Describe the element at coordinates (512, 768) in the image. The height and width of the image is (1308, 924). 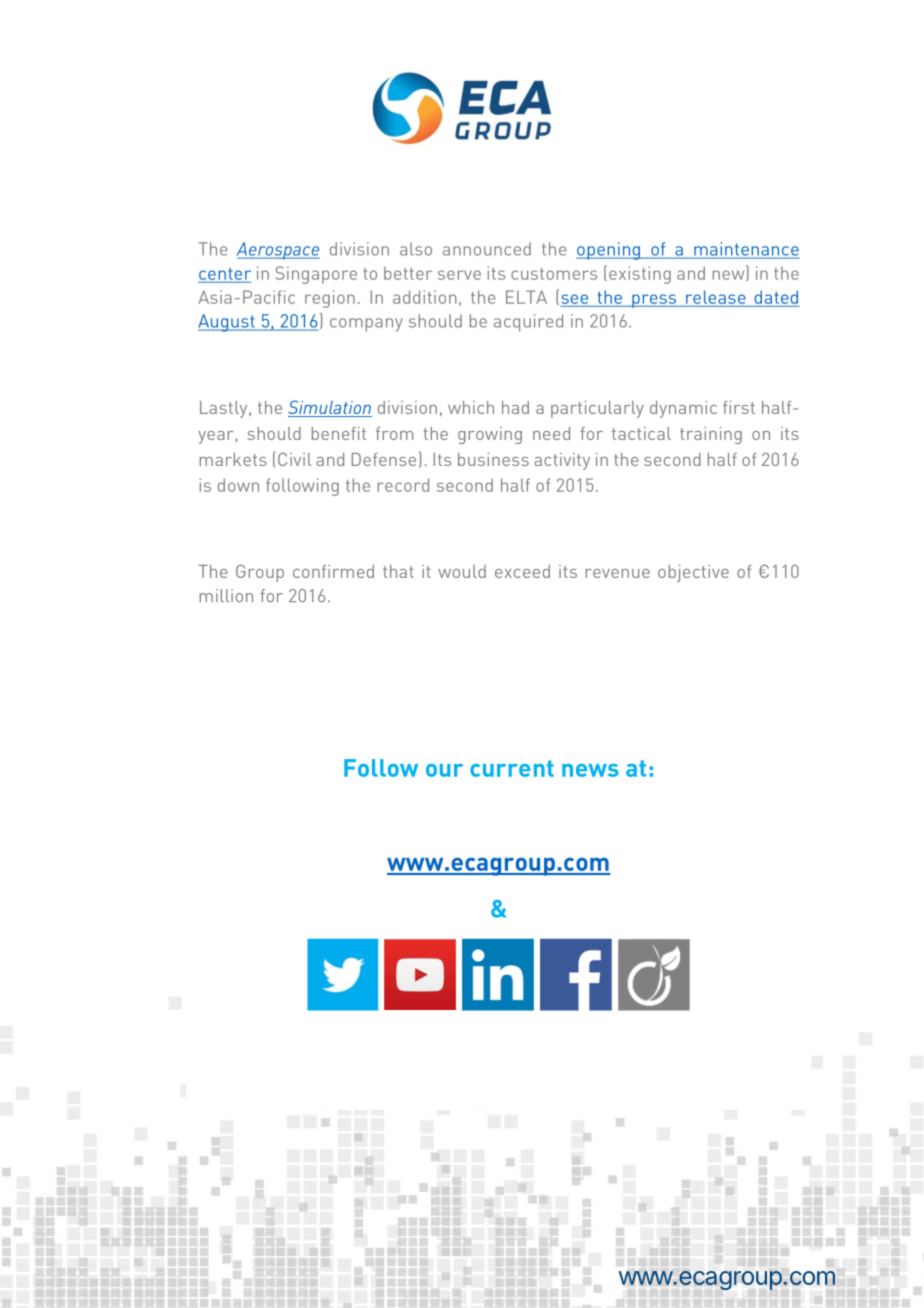
I see `current` at that location.
